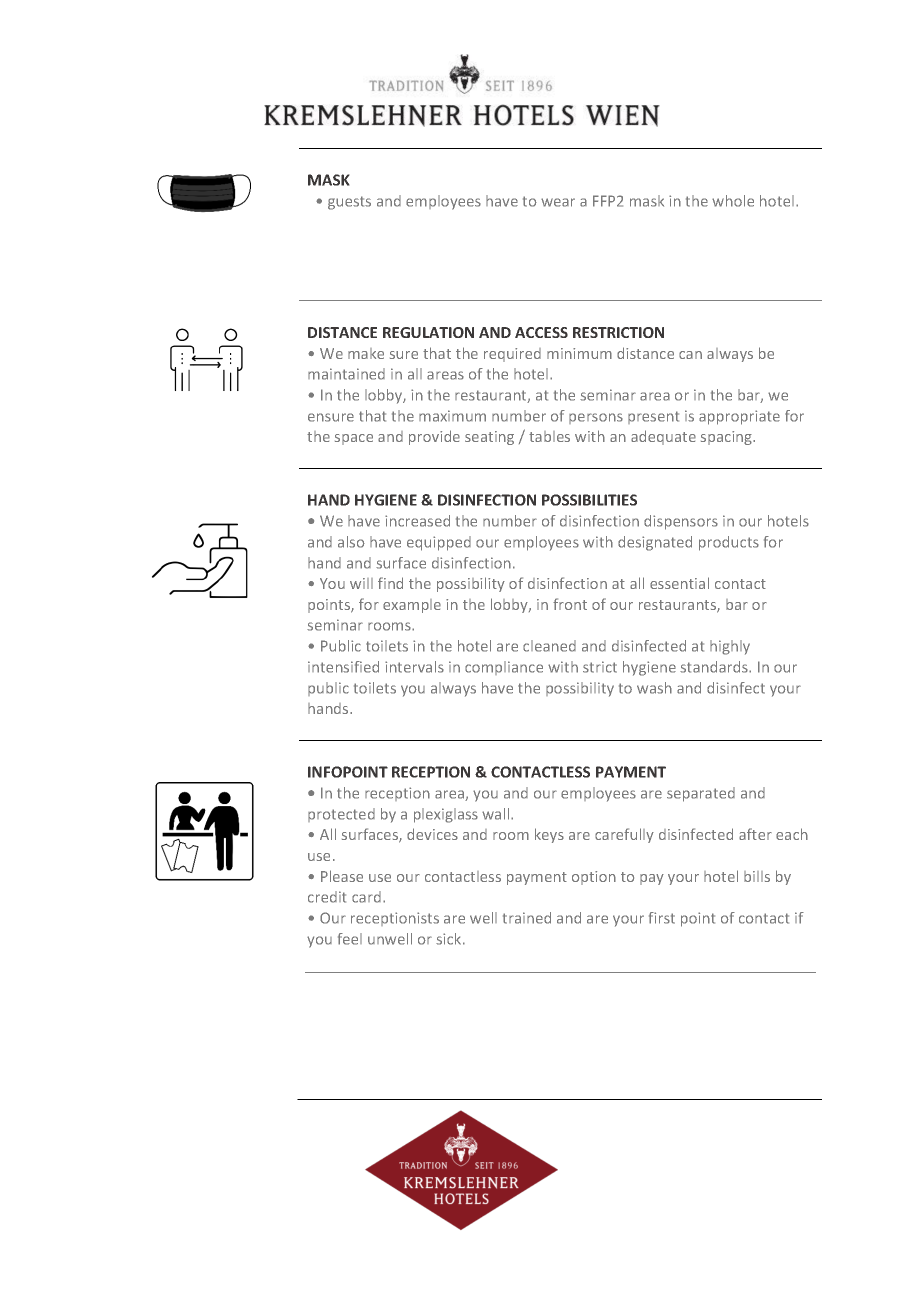 This document has width=924, height=1308. I want to click on separated, so click(701, 794).
